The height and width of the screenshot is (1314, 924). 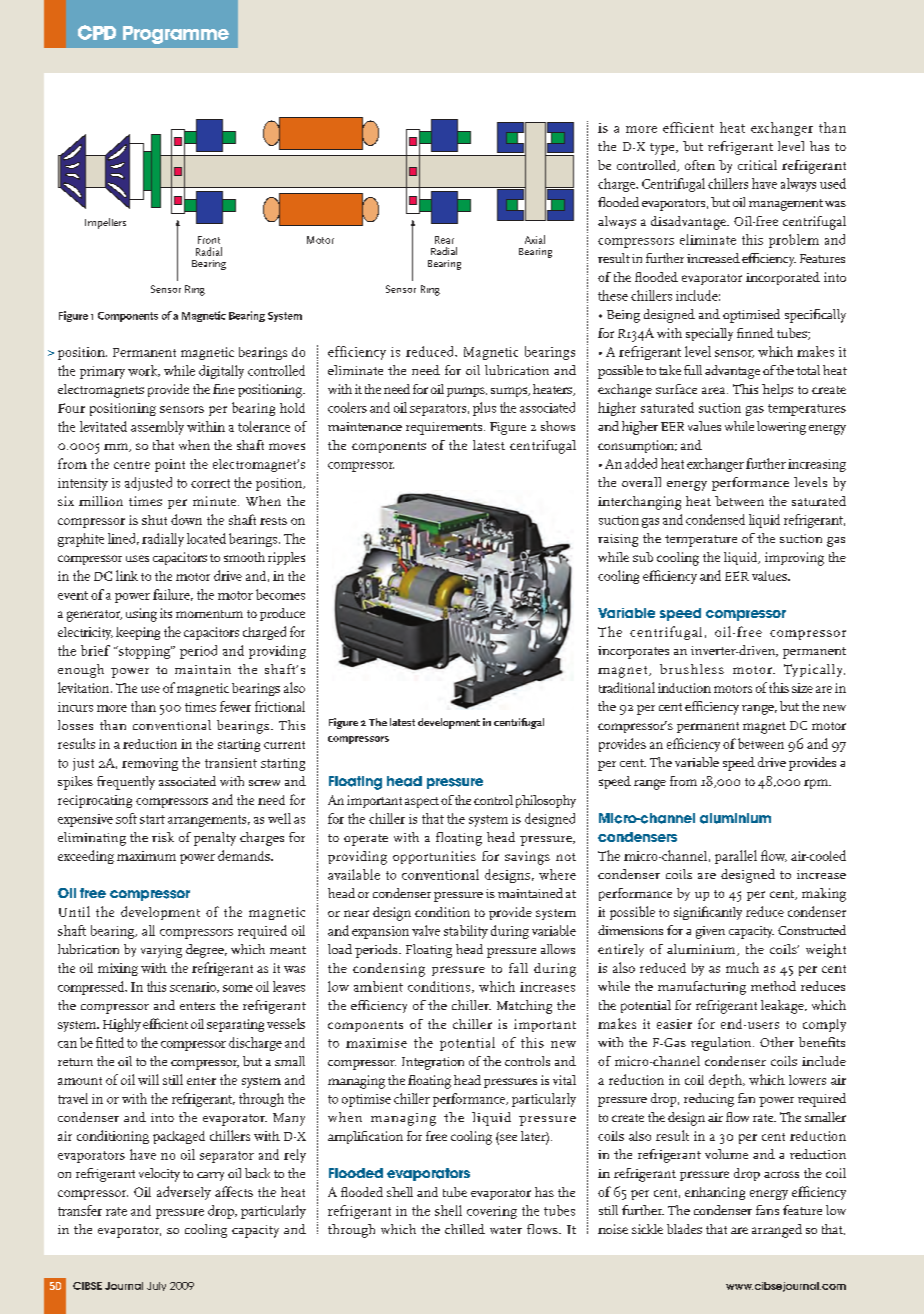 What do you see at coordinates (767, 1210) in the screenshot?
I see `fans` at bounding box center [767, 1210].
